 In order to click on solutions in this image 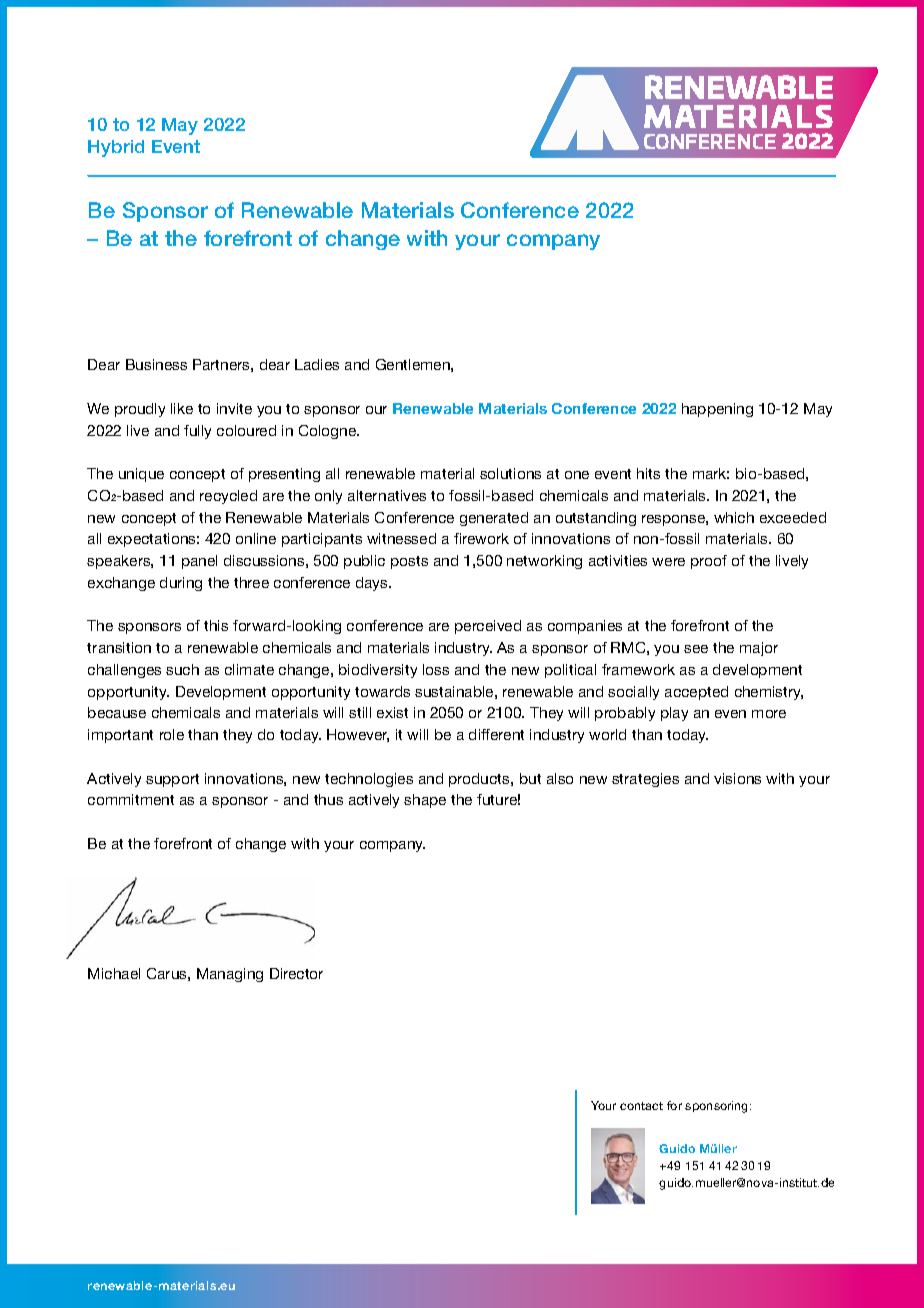, I will do `click(510, 473)`.
